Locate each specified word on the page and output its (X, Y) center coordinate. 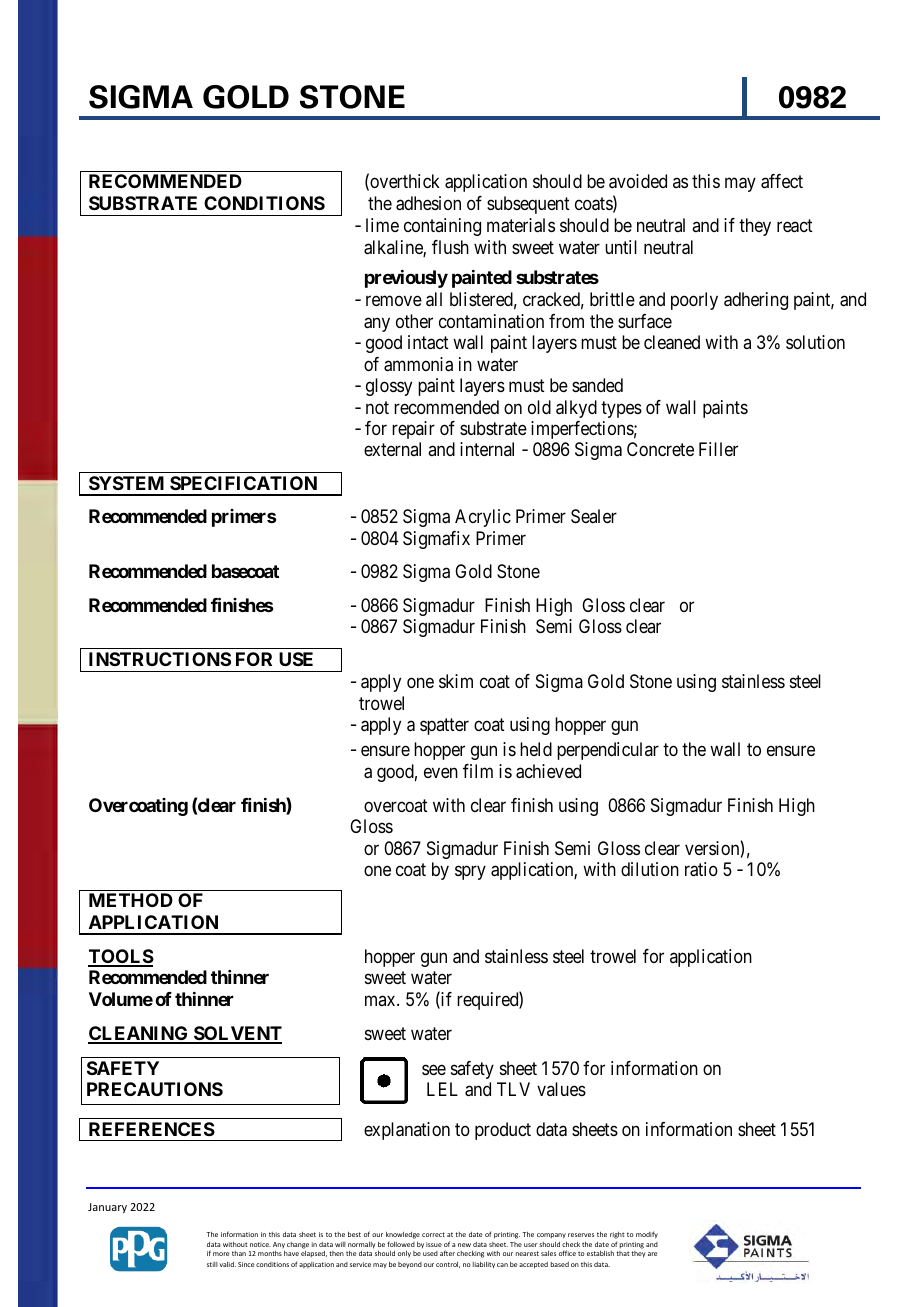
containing (442, 227)
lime (382, 225)
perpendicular (608, 751)
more (221, 1254)
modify (647, 1235)
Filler (718, 449)
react (795, 226)
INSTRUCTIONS (160, 659)
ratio (701, 869)
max (381, 1000)
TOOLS (121, 957)
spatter (444, 726)
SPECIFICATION (243, 483)
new (464, 1245)
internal (487, 449)
